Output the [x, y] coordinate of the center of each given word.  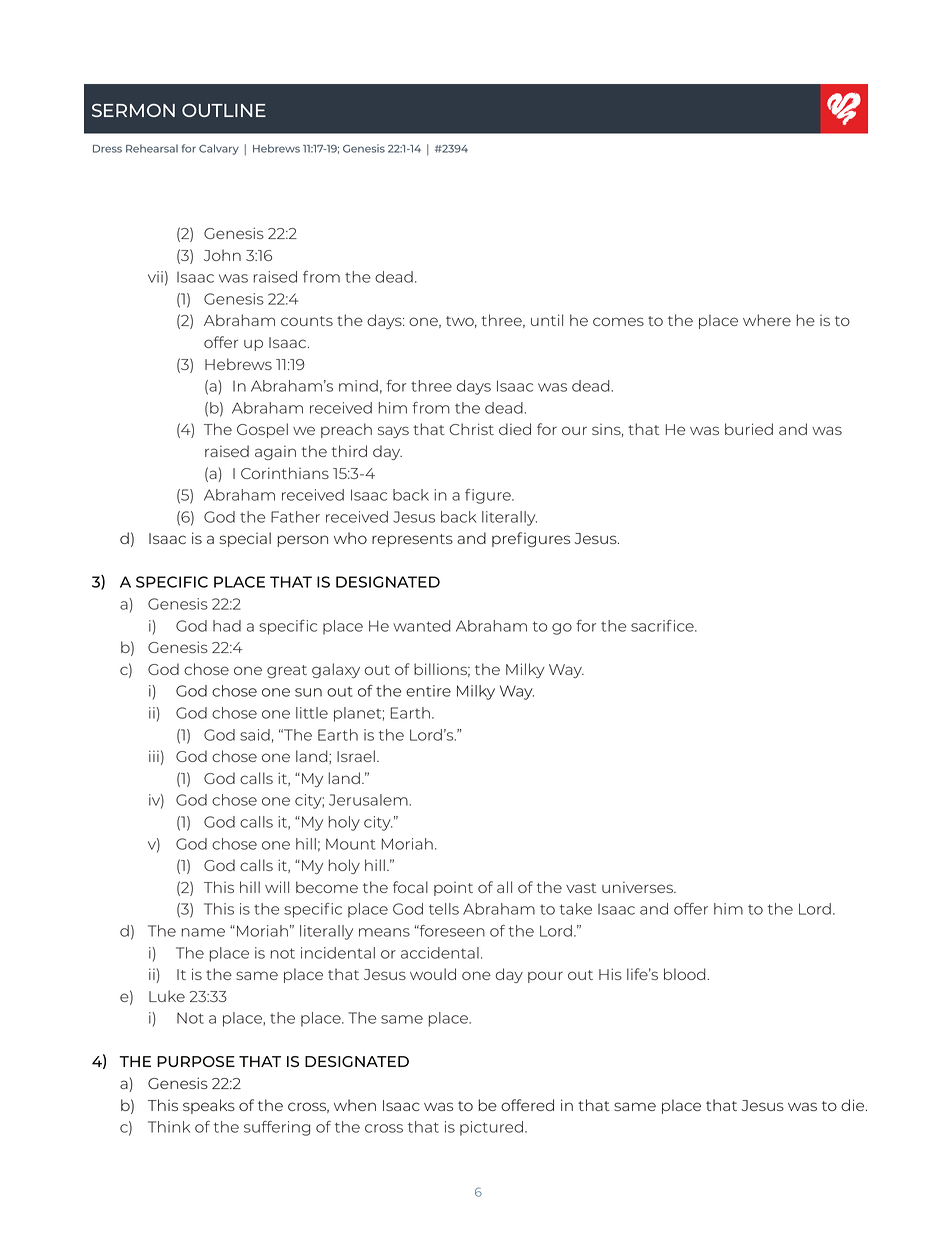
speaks [209, 1106]
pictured [491, 1128]
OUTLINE [224, 110]
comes [618, 321]
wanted [422, 626]
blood [686, 974]
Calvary [219, 149]
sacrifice [663, 626]
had [227, 626]
